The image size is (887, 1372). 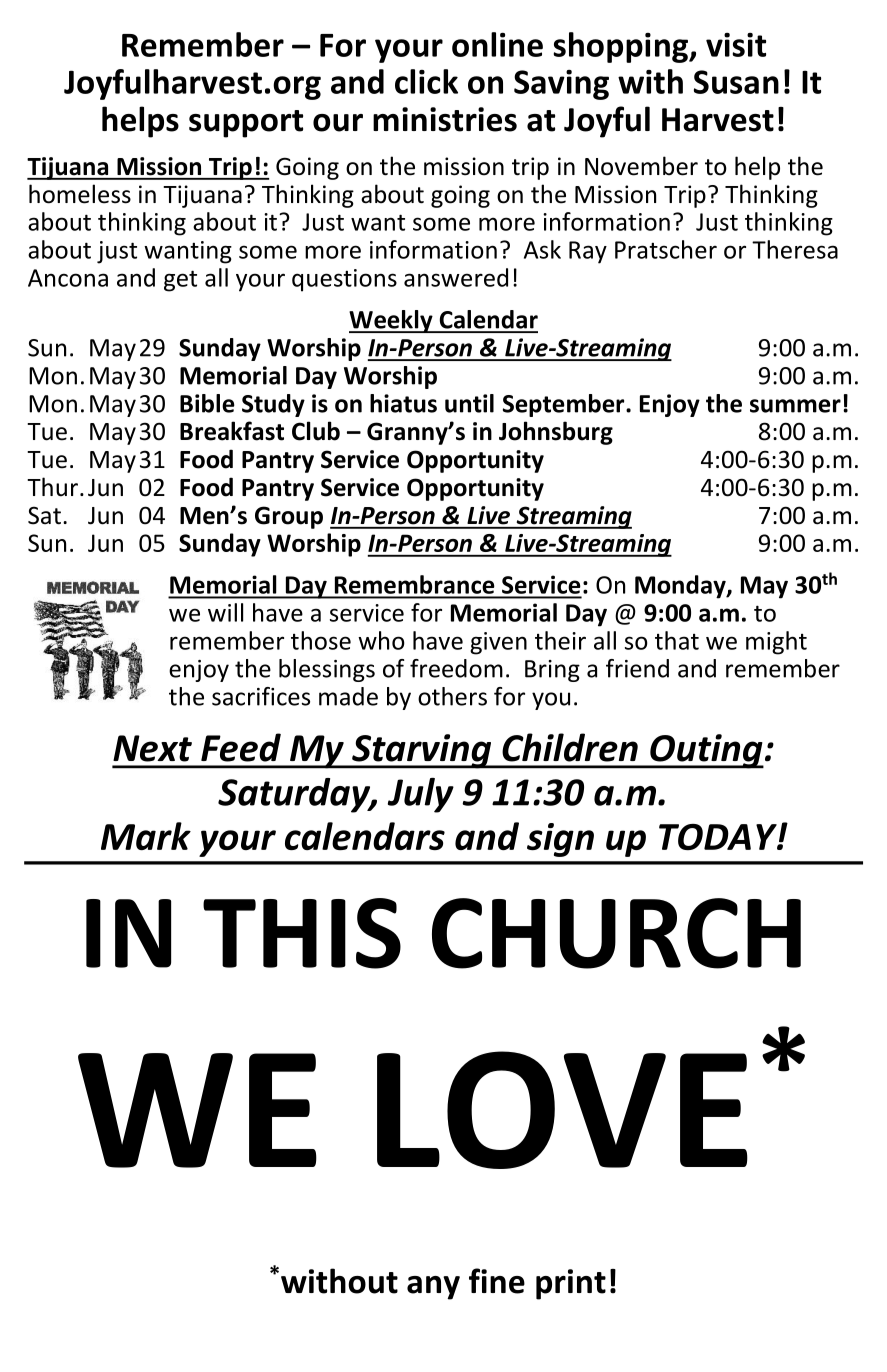 What do you see at coordinates (232, 431) in the page?
I see `Breakfast` at bounding box center [232, 431].
